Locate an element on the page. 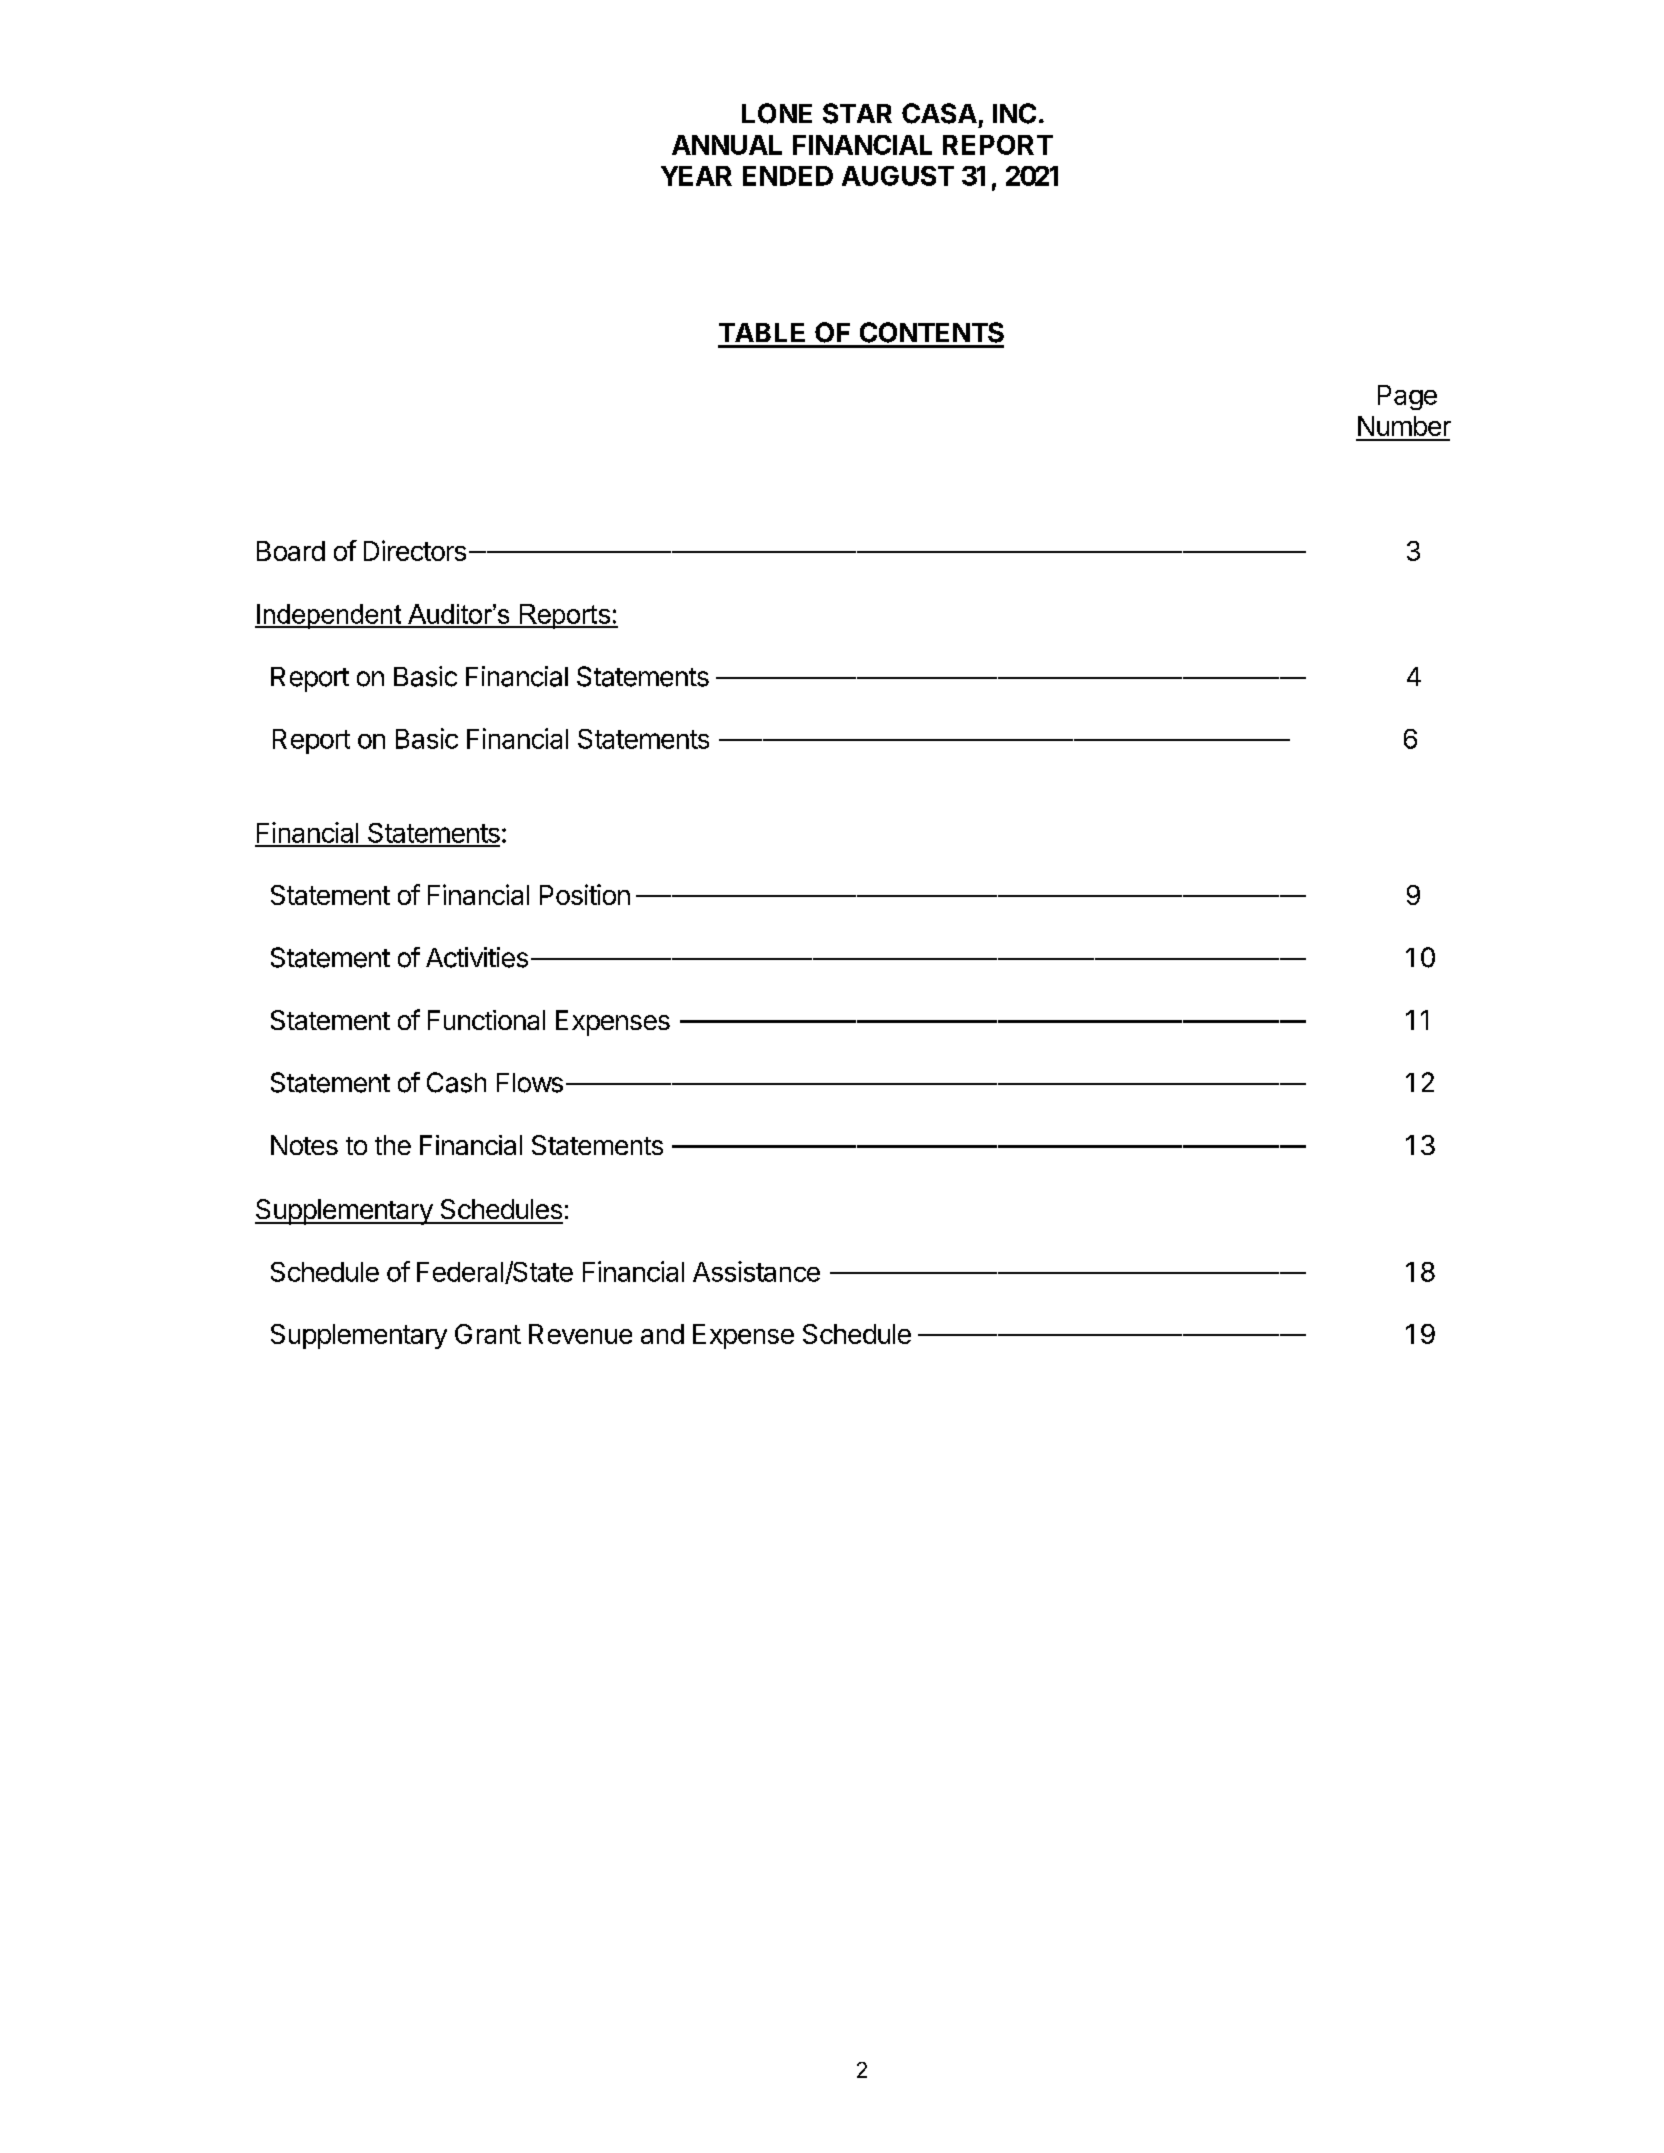  YEAR is located at coordinates (696, 176).
